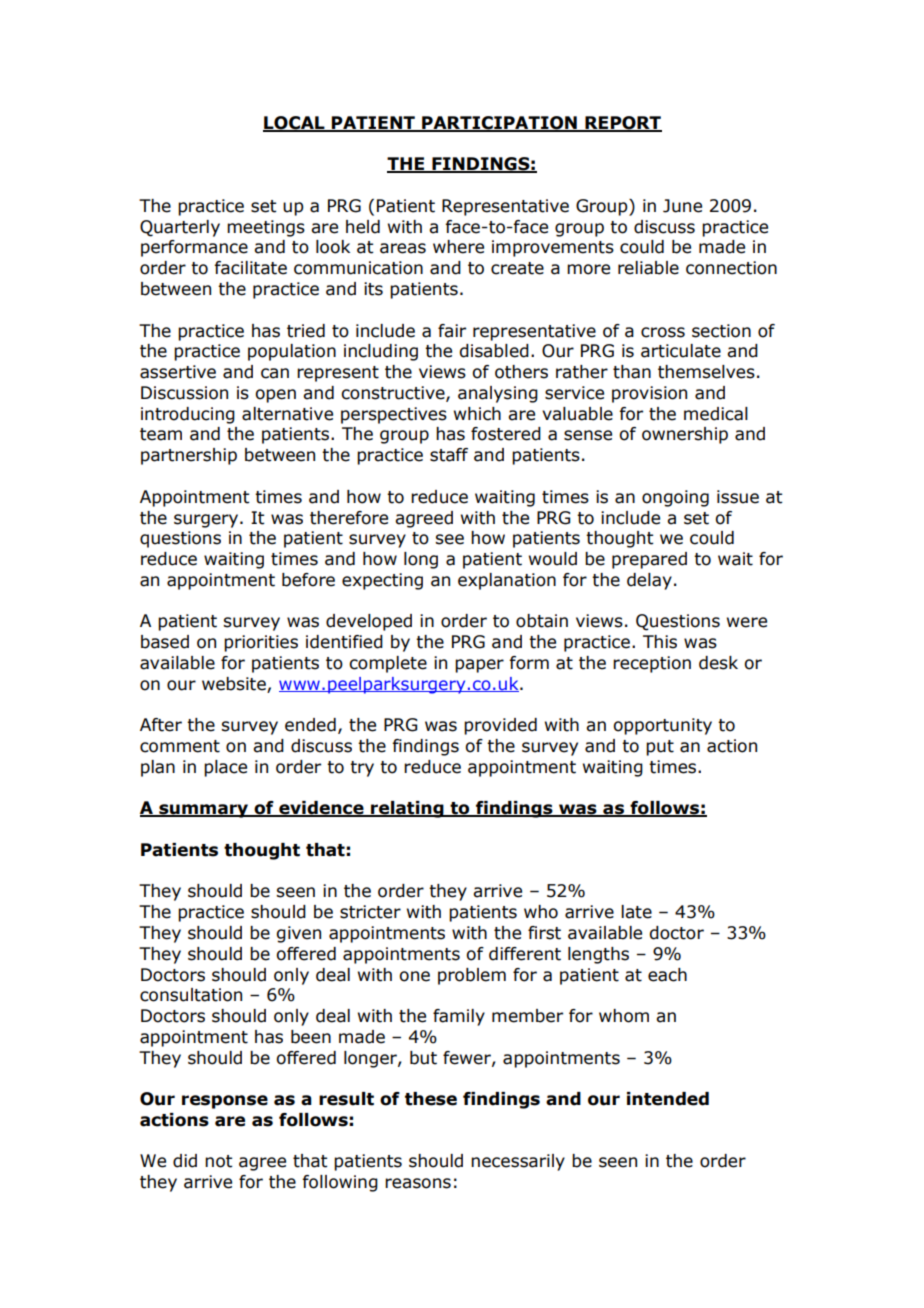 The image size is (924, 1308). I want to click on which, so click(477, 414).
